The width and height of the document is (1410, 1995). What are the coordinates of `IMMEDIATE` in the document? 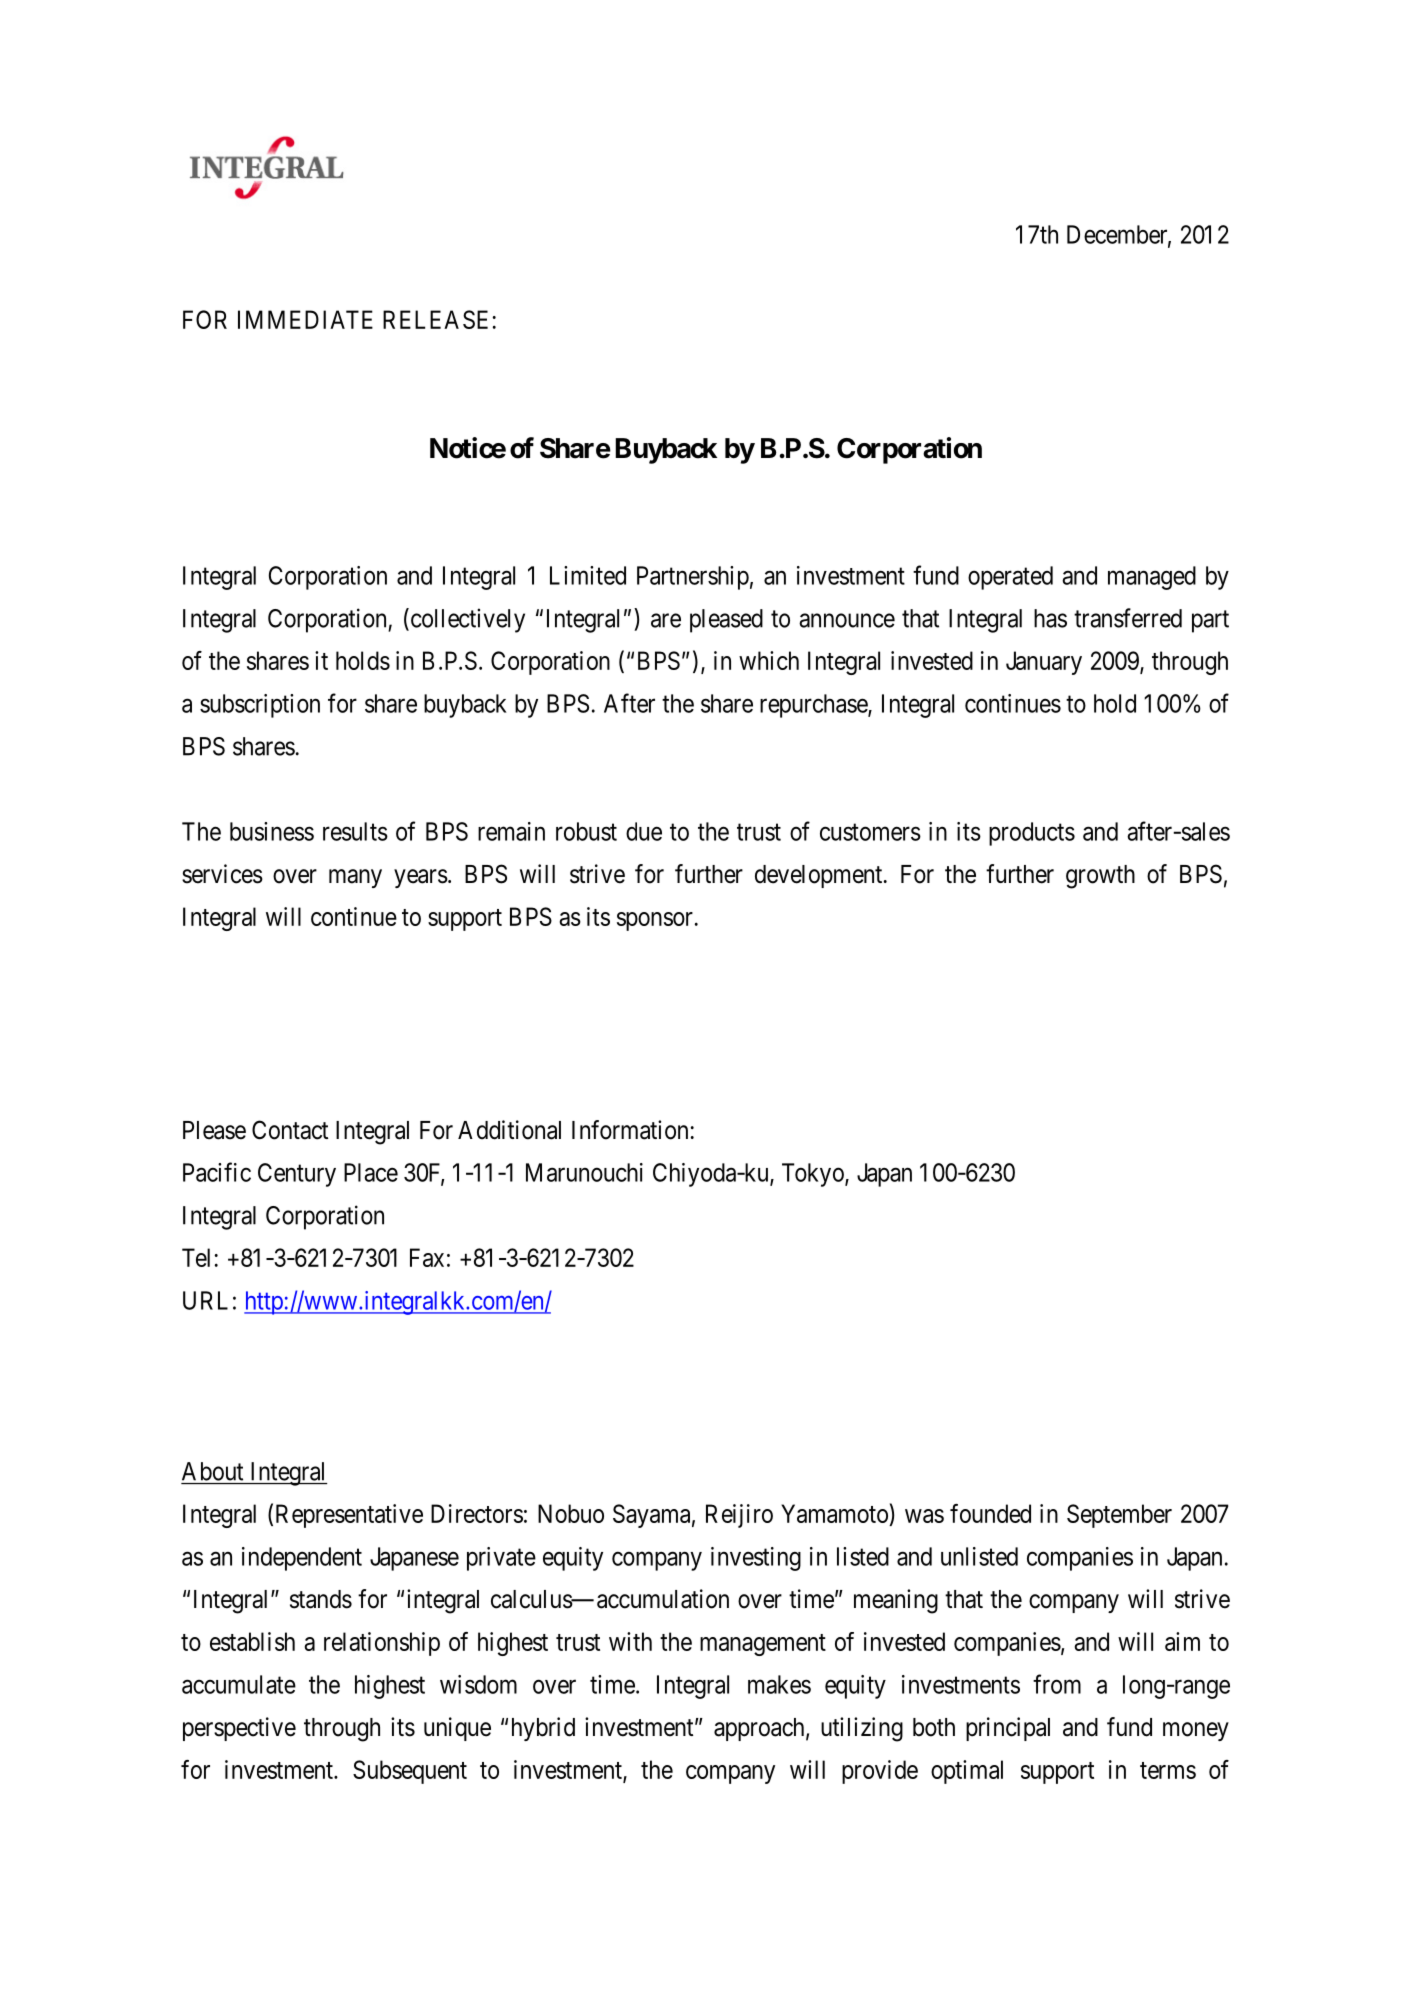 It's located at (305, 319).
